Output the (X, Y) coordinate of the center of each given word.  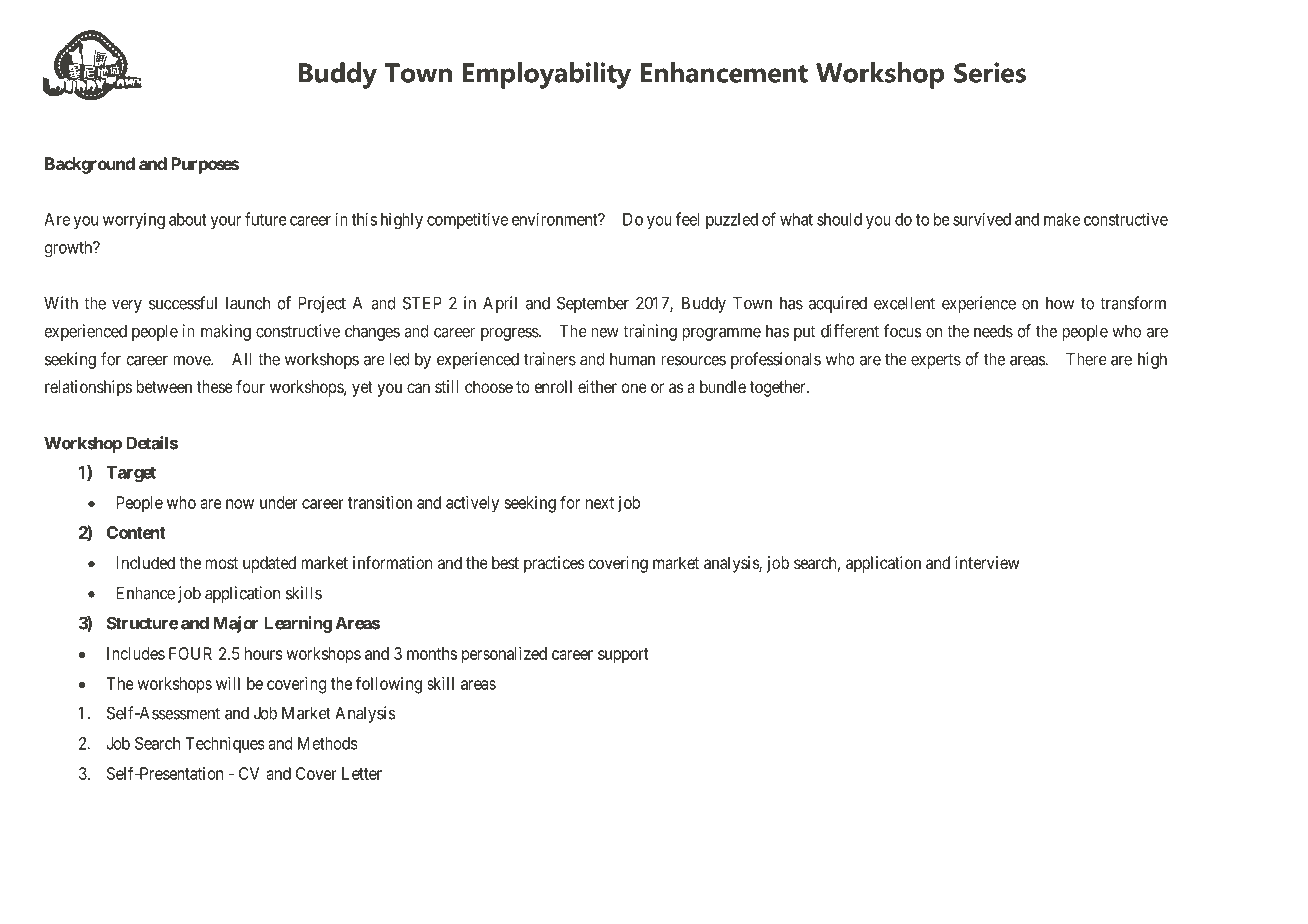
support (623, 656)
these (215, 386)
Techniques (225, 744)
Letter (362, 773)
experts (936, 361)
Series (990, 72)
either (597, 386)
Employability (547, 75)
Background (90, 165)
